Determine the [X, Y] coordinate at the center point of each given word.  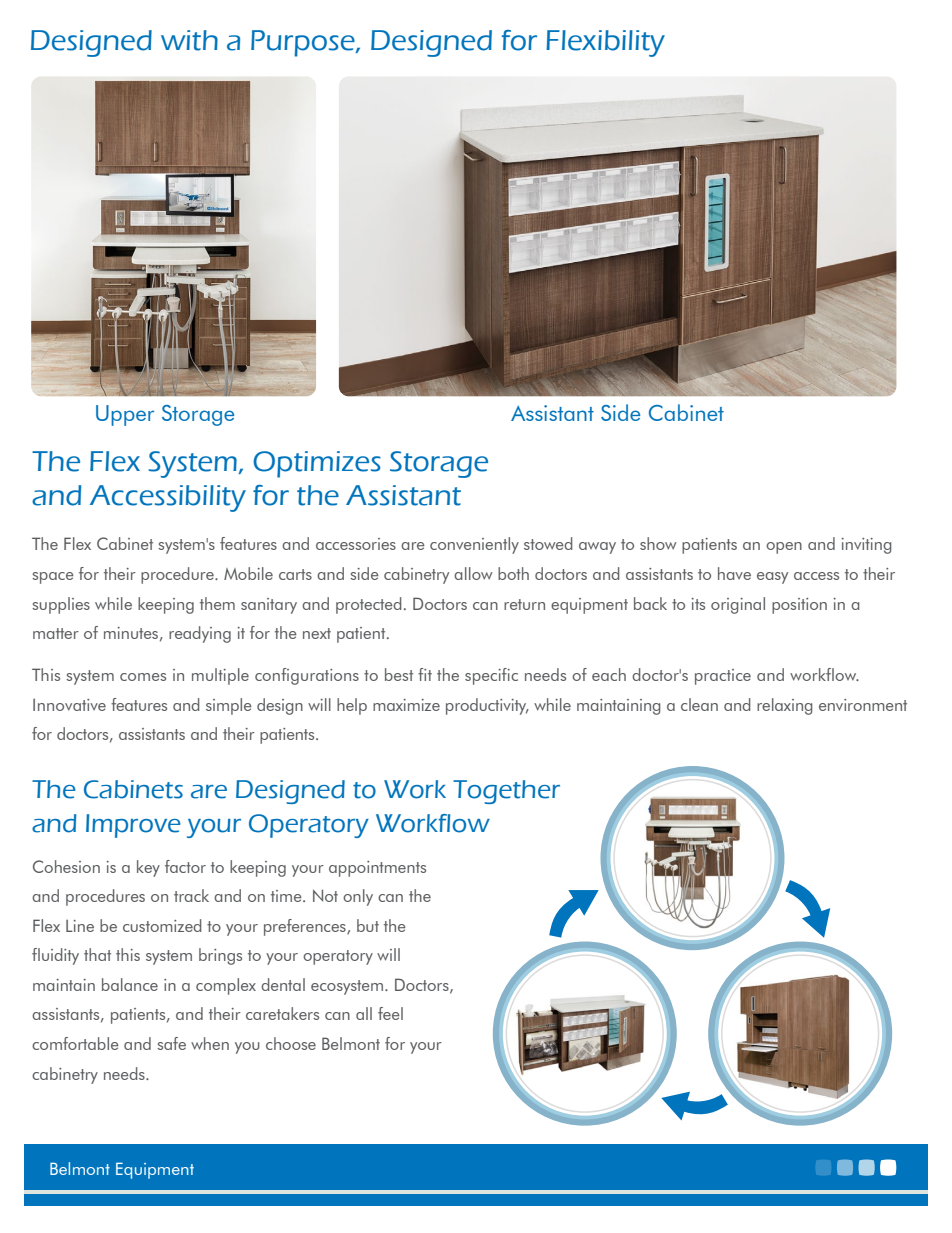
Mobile [248, 573]
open [784, 548]
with [189, 40]
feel [390, 1013]
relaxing [785, 706]
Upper [125, 415]
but [368, 925]
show [658, 543]
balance [130, 984]
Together [506, 792]
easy [772, 578]
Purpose [304, 43]
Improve [133, 826]
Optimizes [317, 464]
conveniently [474, 545]
